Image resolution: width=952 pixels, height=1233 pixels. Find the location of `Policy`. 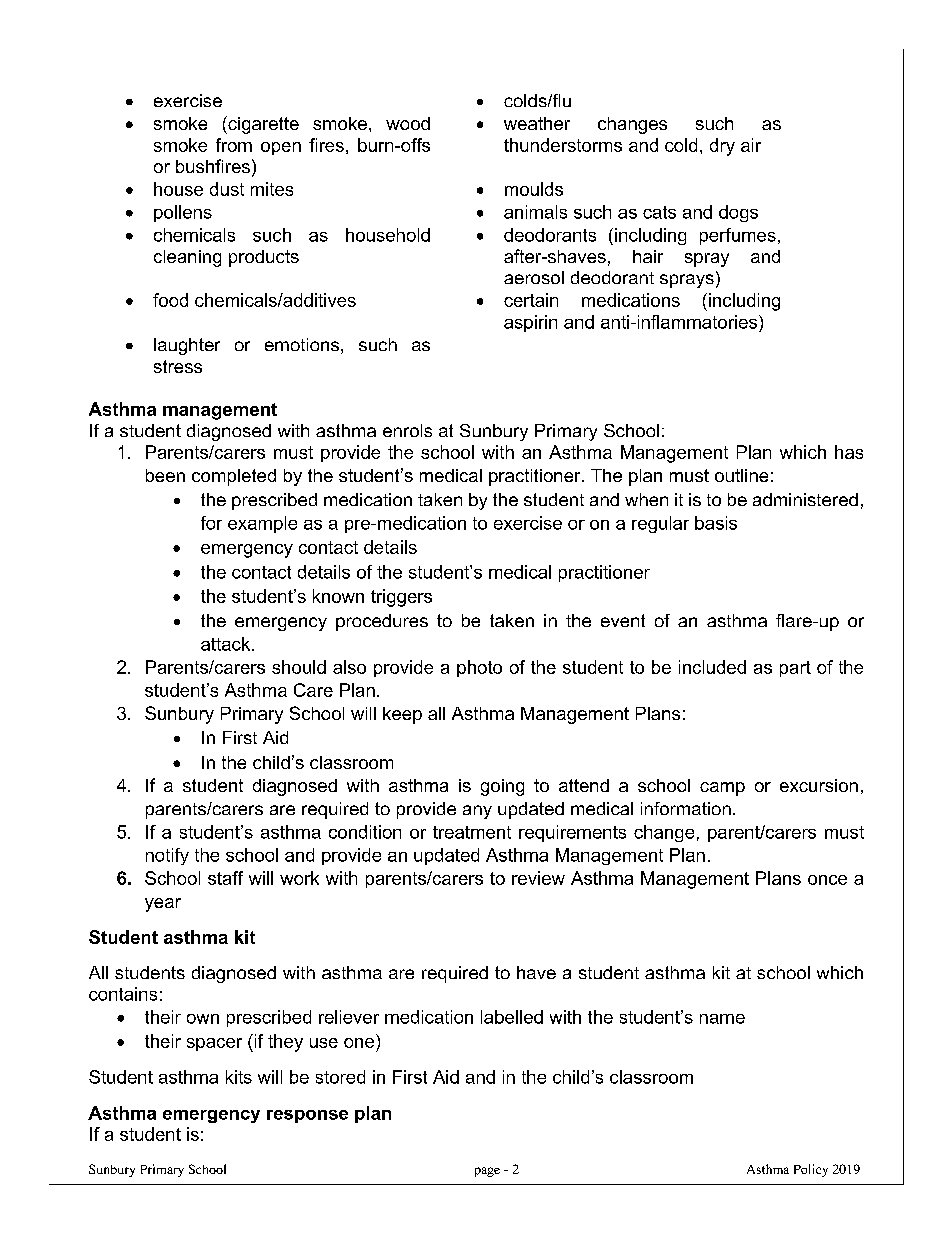

Policy is located at coordinates (811, 1170).
